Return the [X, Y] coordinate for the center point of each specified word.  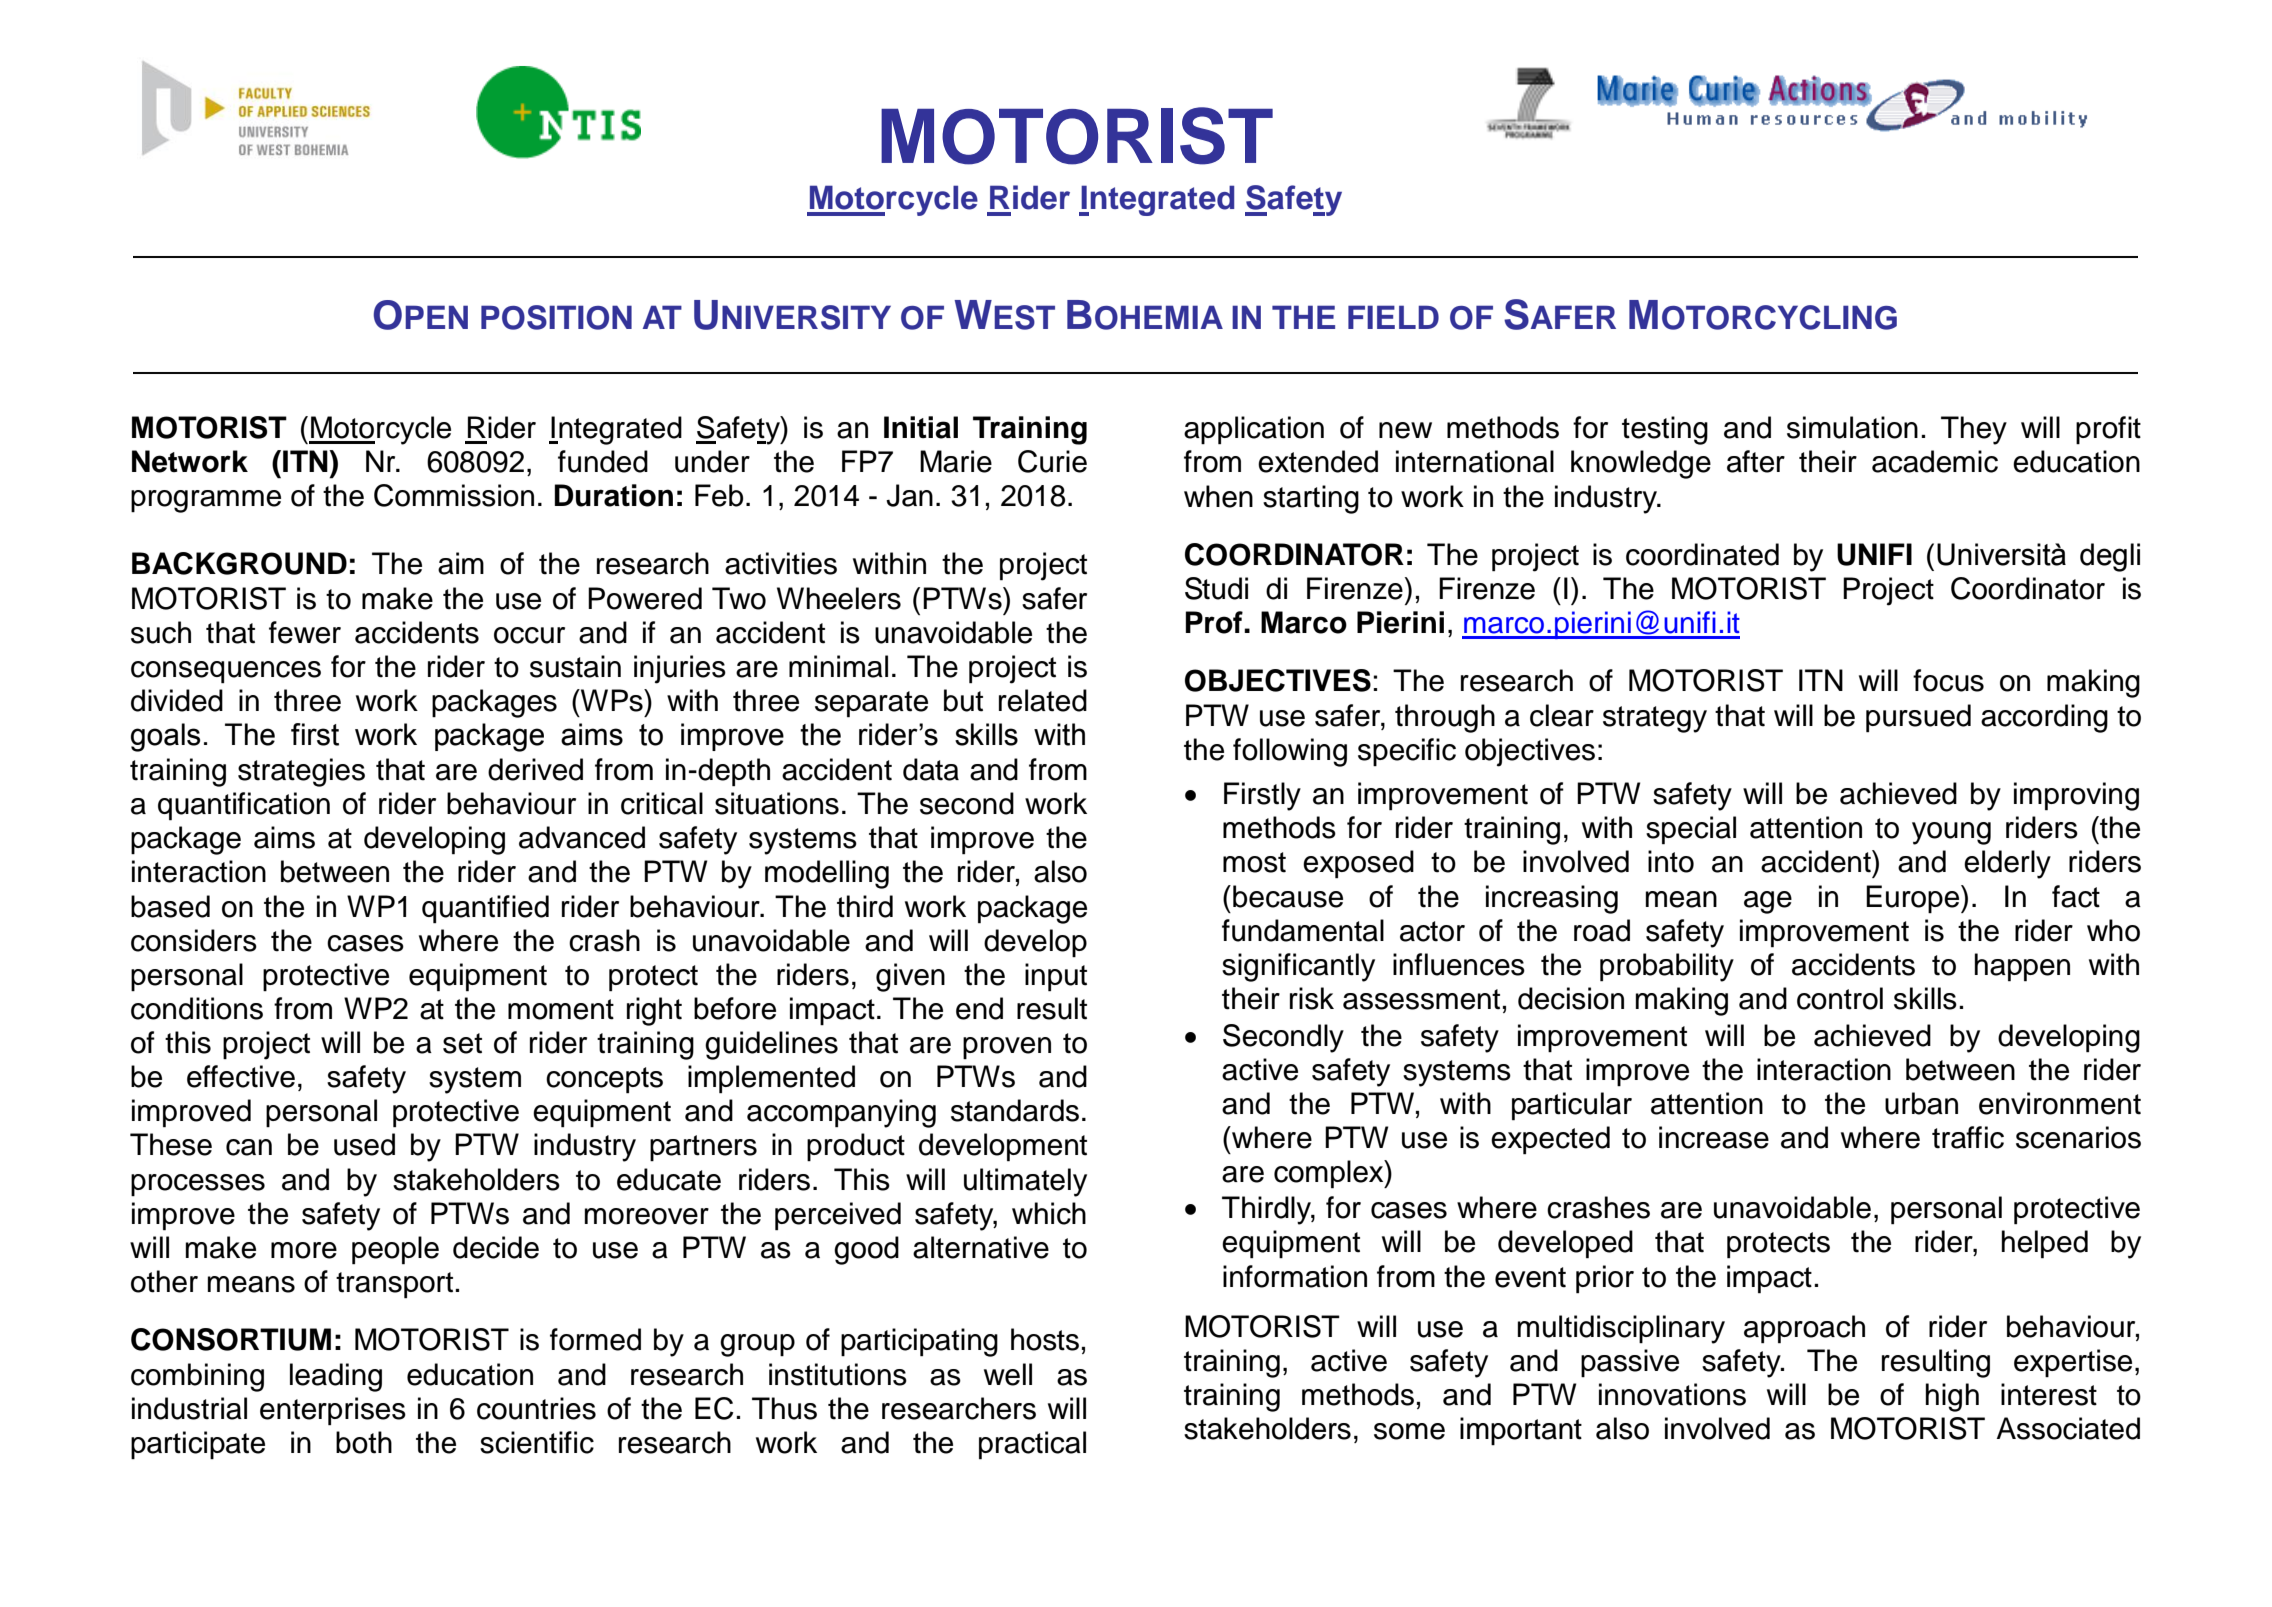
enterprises [333, 1411]
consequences [226, 672]
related [1043, 700]
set [462, 1043]
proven [1007, 1048]
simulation [1852, 427]
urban [1921, 1103]
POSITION [556, 317]
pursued [1918, 718]
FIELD [1393, 317]
